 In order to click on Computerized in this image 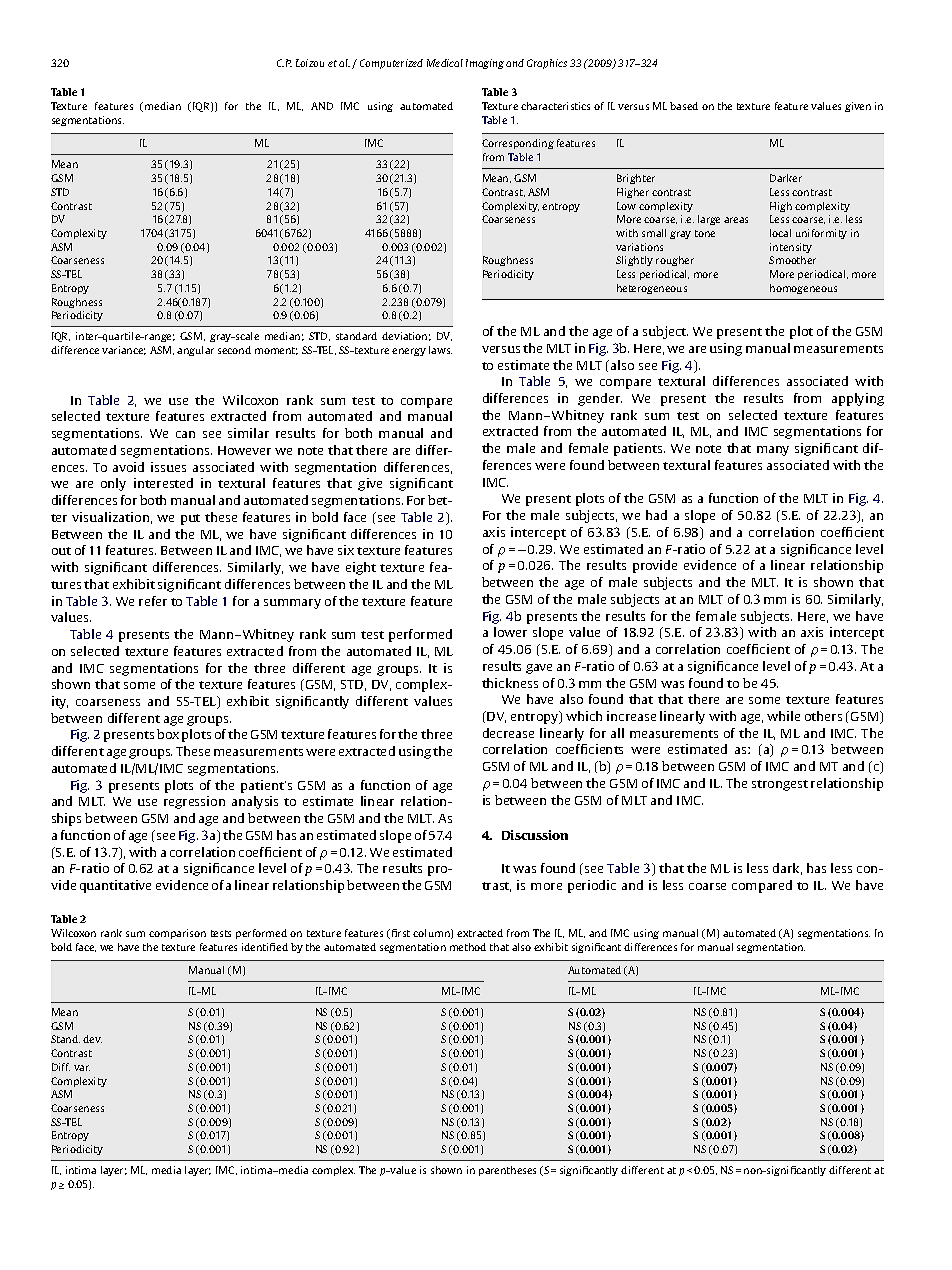, I will do `click(391, 64)`.
